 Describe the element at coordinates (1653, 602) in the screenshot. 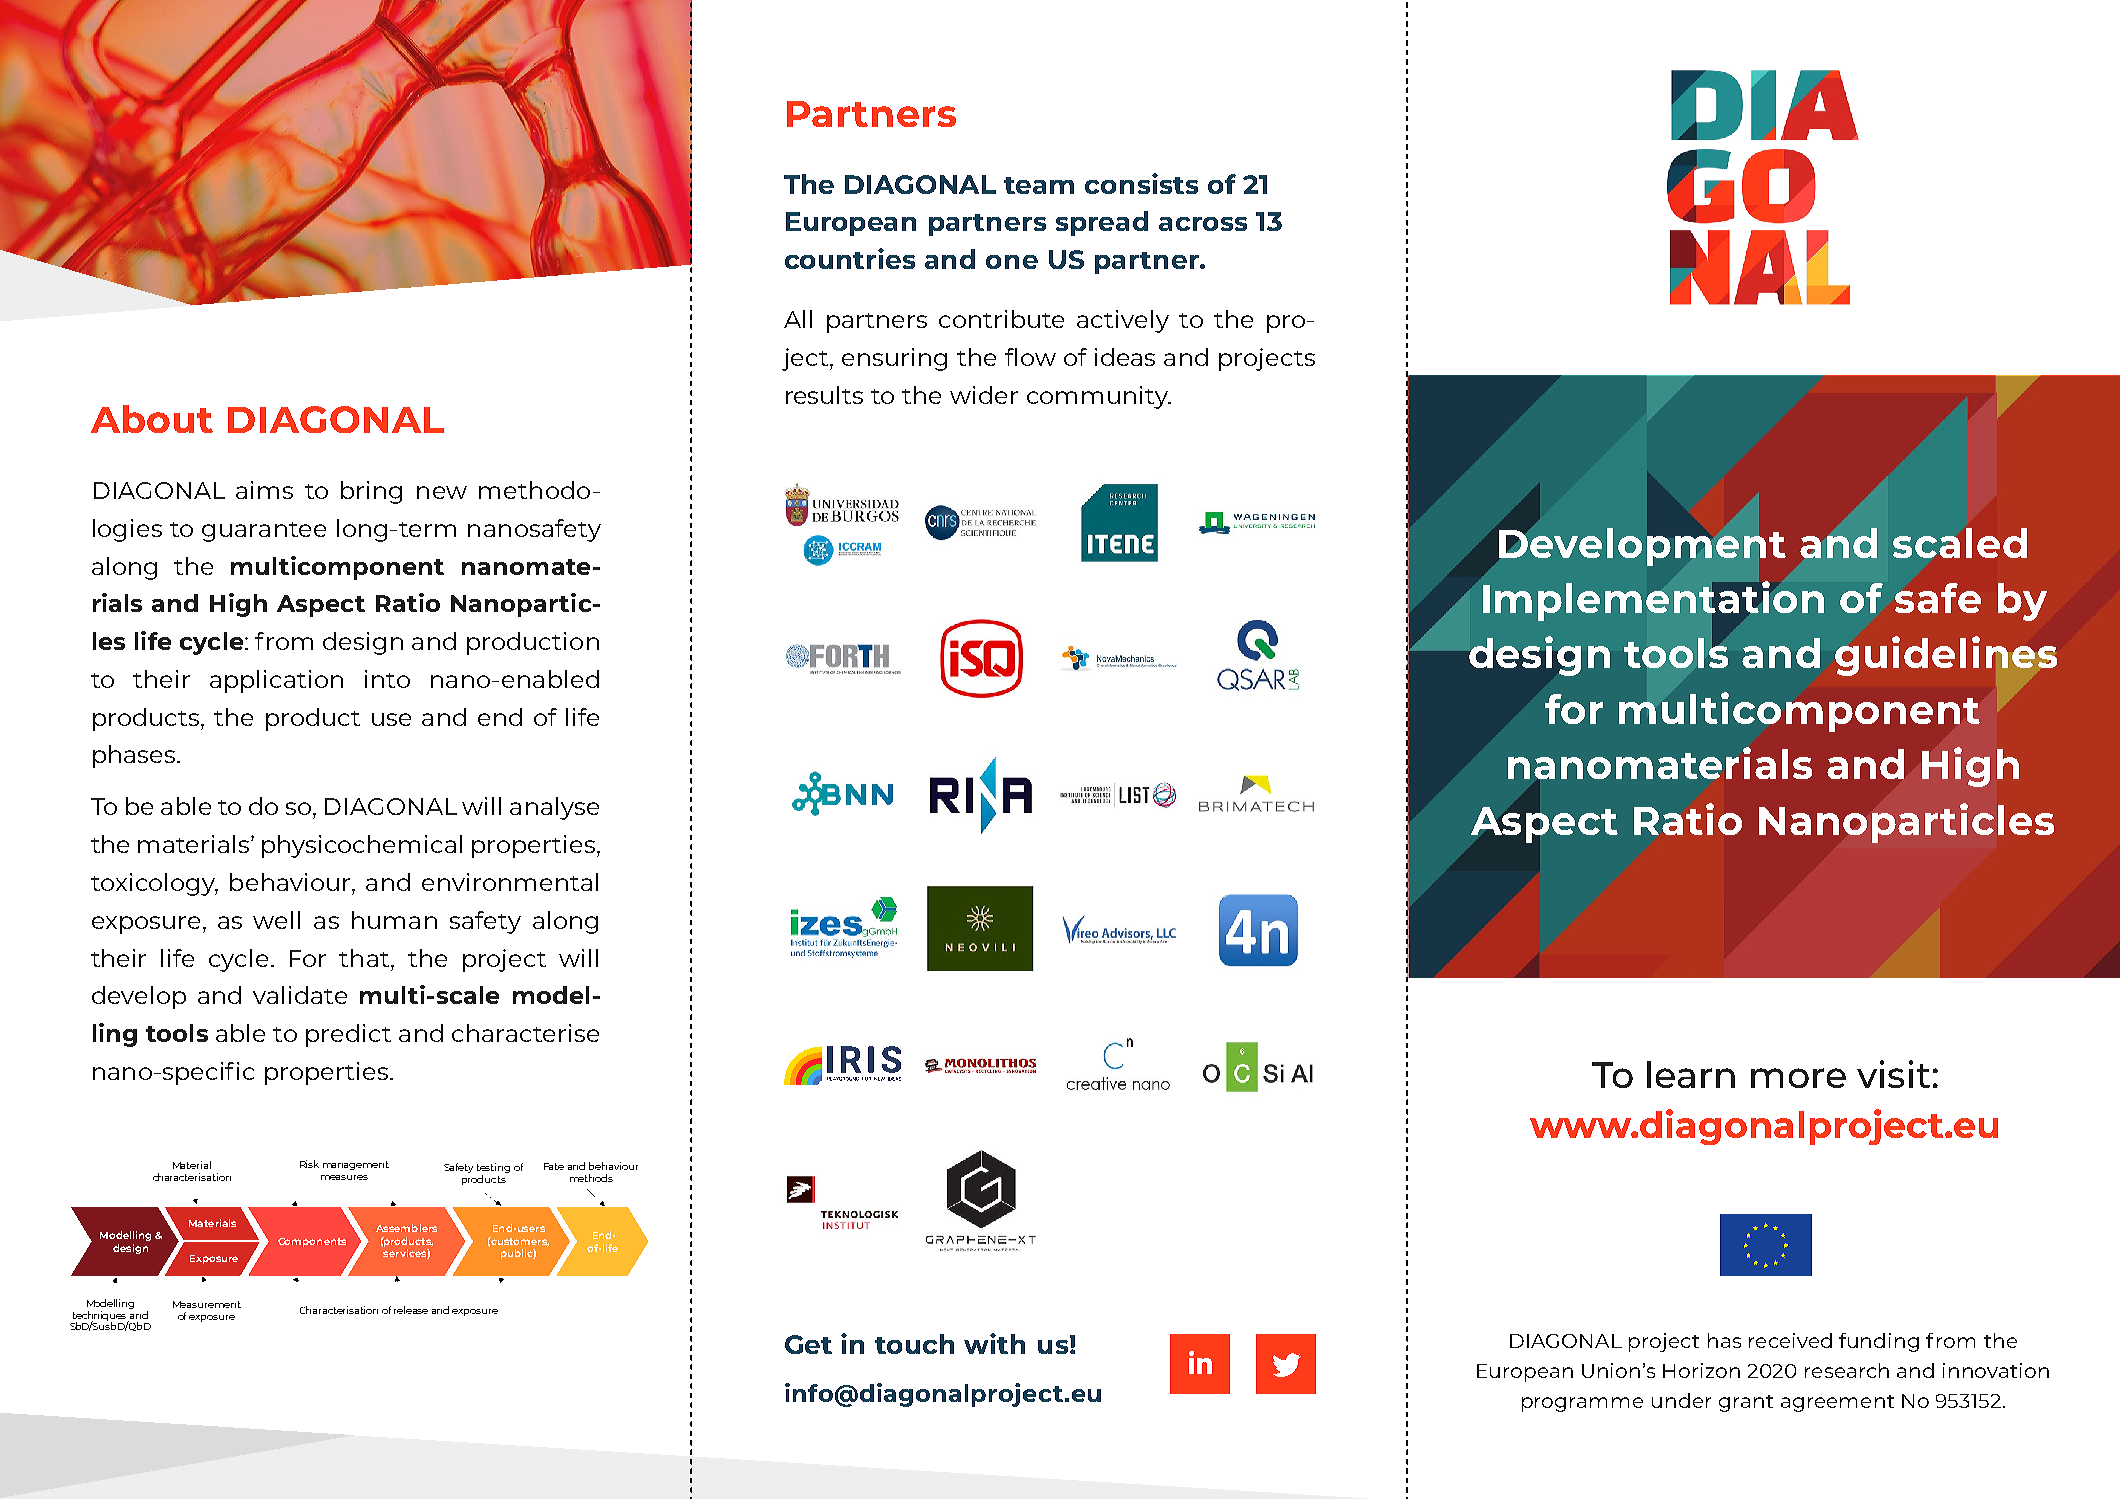

I see `Implementation` at that location.
